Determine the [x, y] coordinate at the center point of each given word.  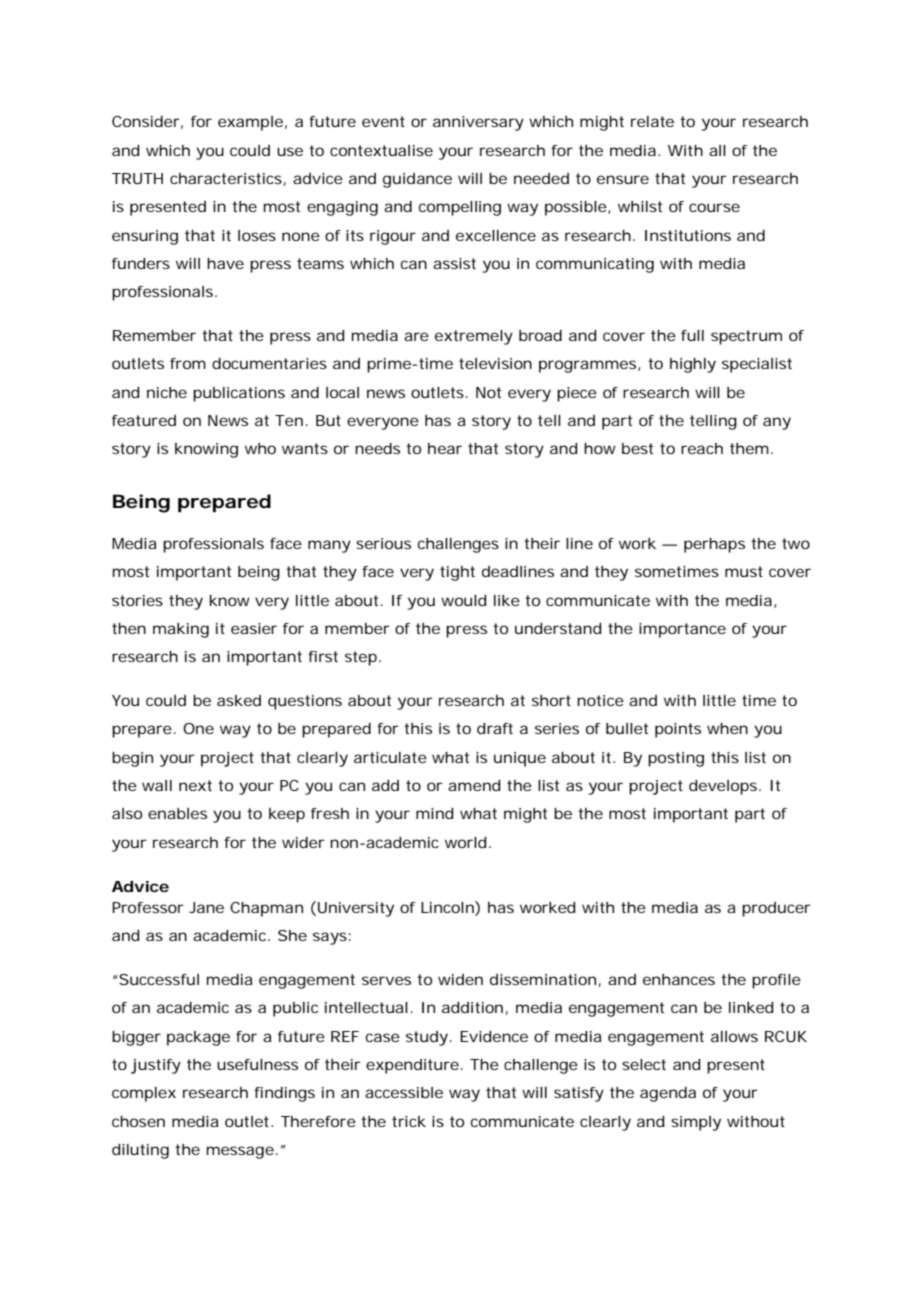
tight [457, 573]
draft [495, 728]
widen [460, 979]
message [242, 1152]
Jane [206, 907]
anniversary [478, 123]
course [714, 207]
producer [776, 909]
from [188, 363]
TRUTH [137, 178]
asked [239, 700]
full [692, 335]
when [727, 728]
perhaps [714, 545]
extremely [474, 337]
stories [137, 600]
